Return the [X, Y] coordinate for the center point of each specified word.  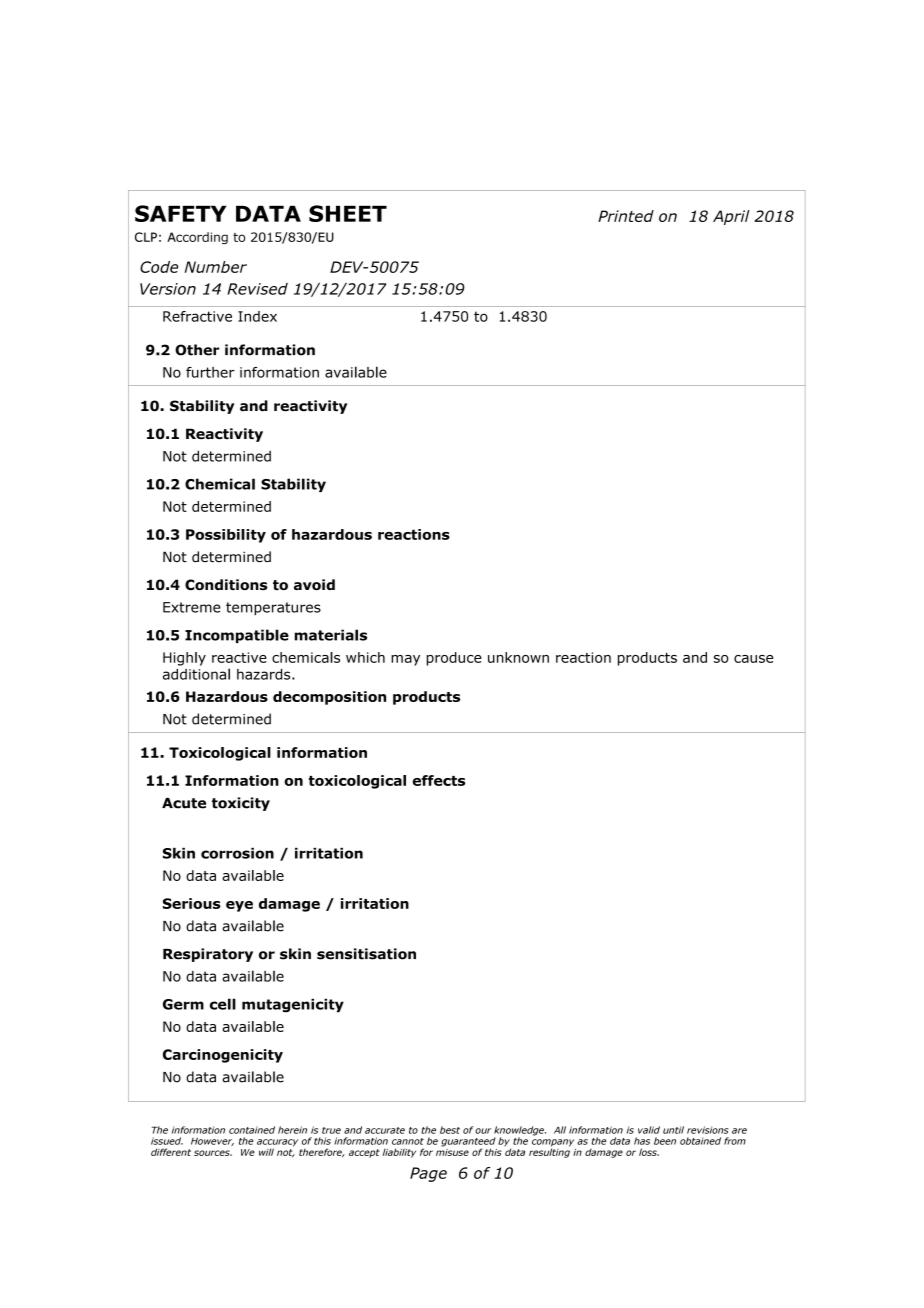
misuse [452, 1151]
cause [753, 659]
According [197, 238]
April [731, 217]
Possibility [226, 536]
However [212, 1142]
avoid [314, 584]
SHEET [348, 213]
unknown [518, 657]
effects [439, 780]
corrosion [237, 853]
